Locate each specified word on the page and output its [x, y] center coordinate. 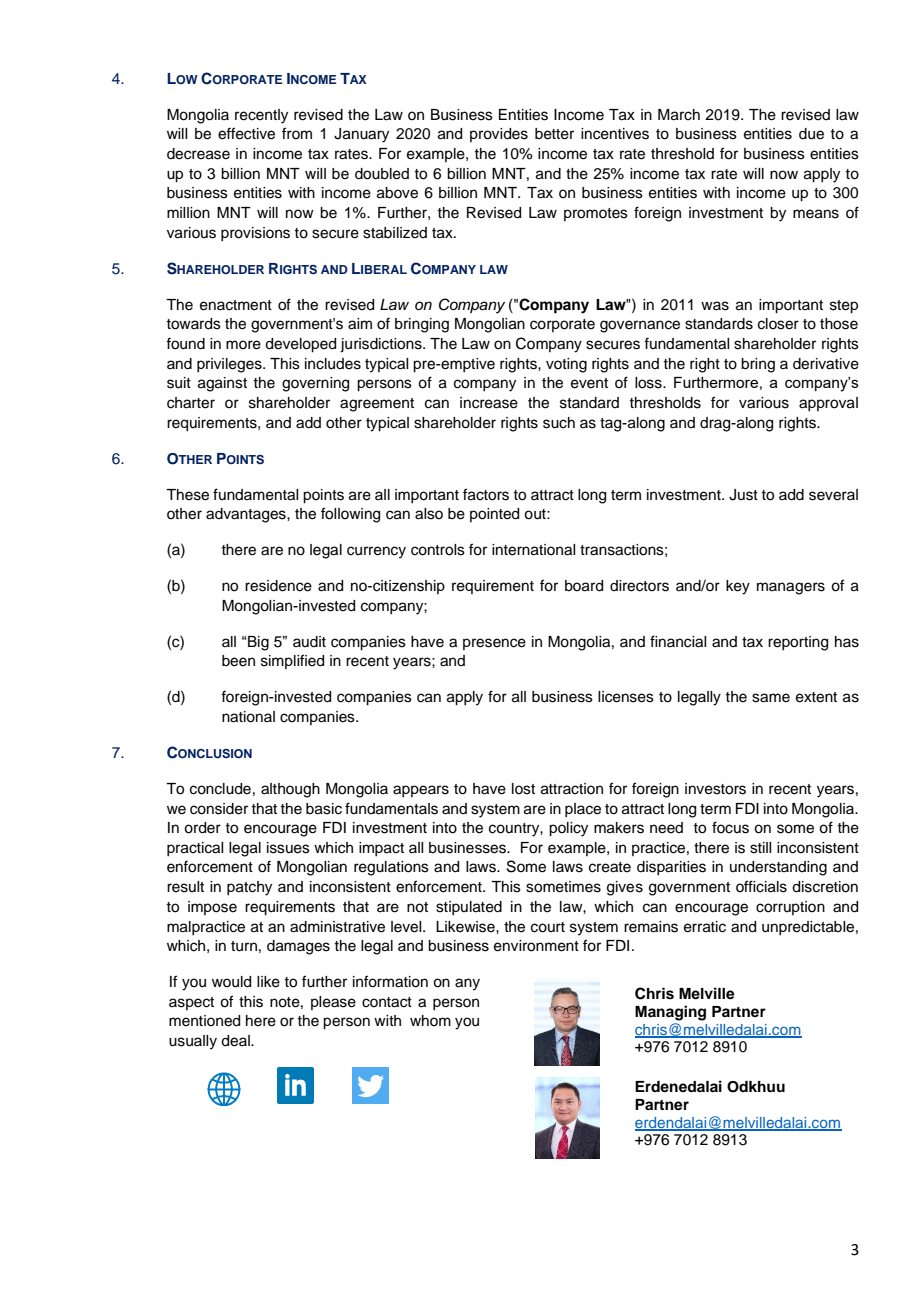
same [771, 698]
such [559, 423]
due [811, 134]
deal [236, 1041]
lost [523, 789]
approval [828, 404]
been [238, 661]
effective [246, 133]
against [222, 384]
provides [499, 135]
